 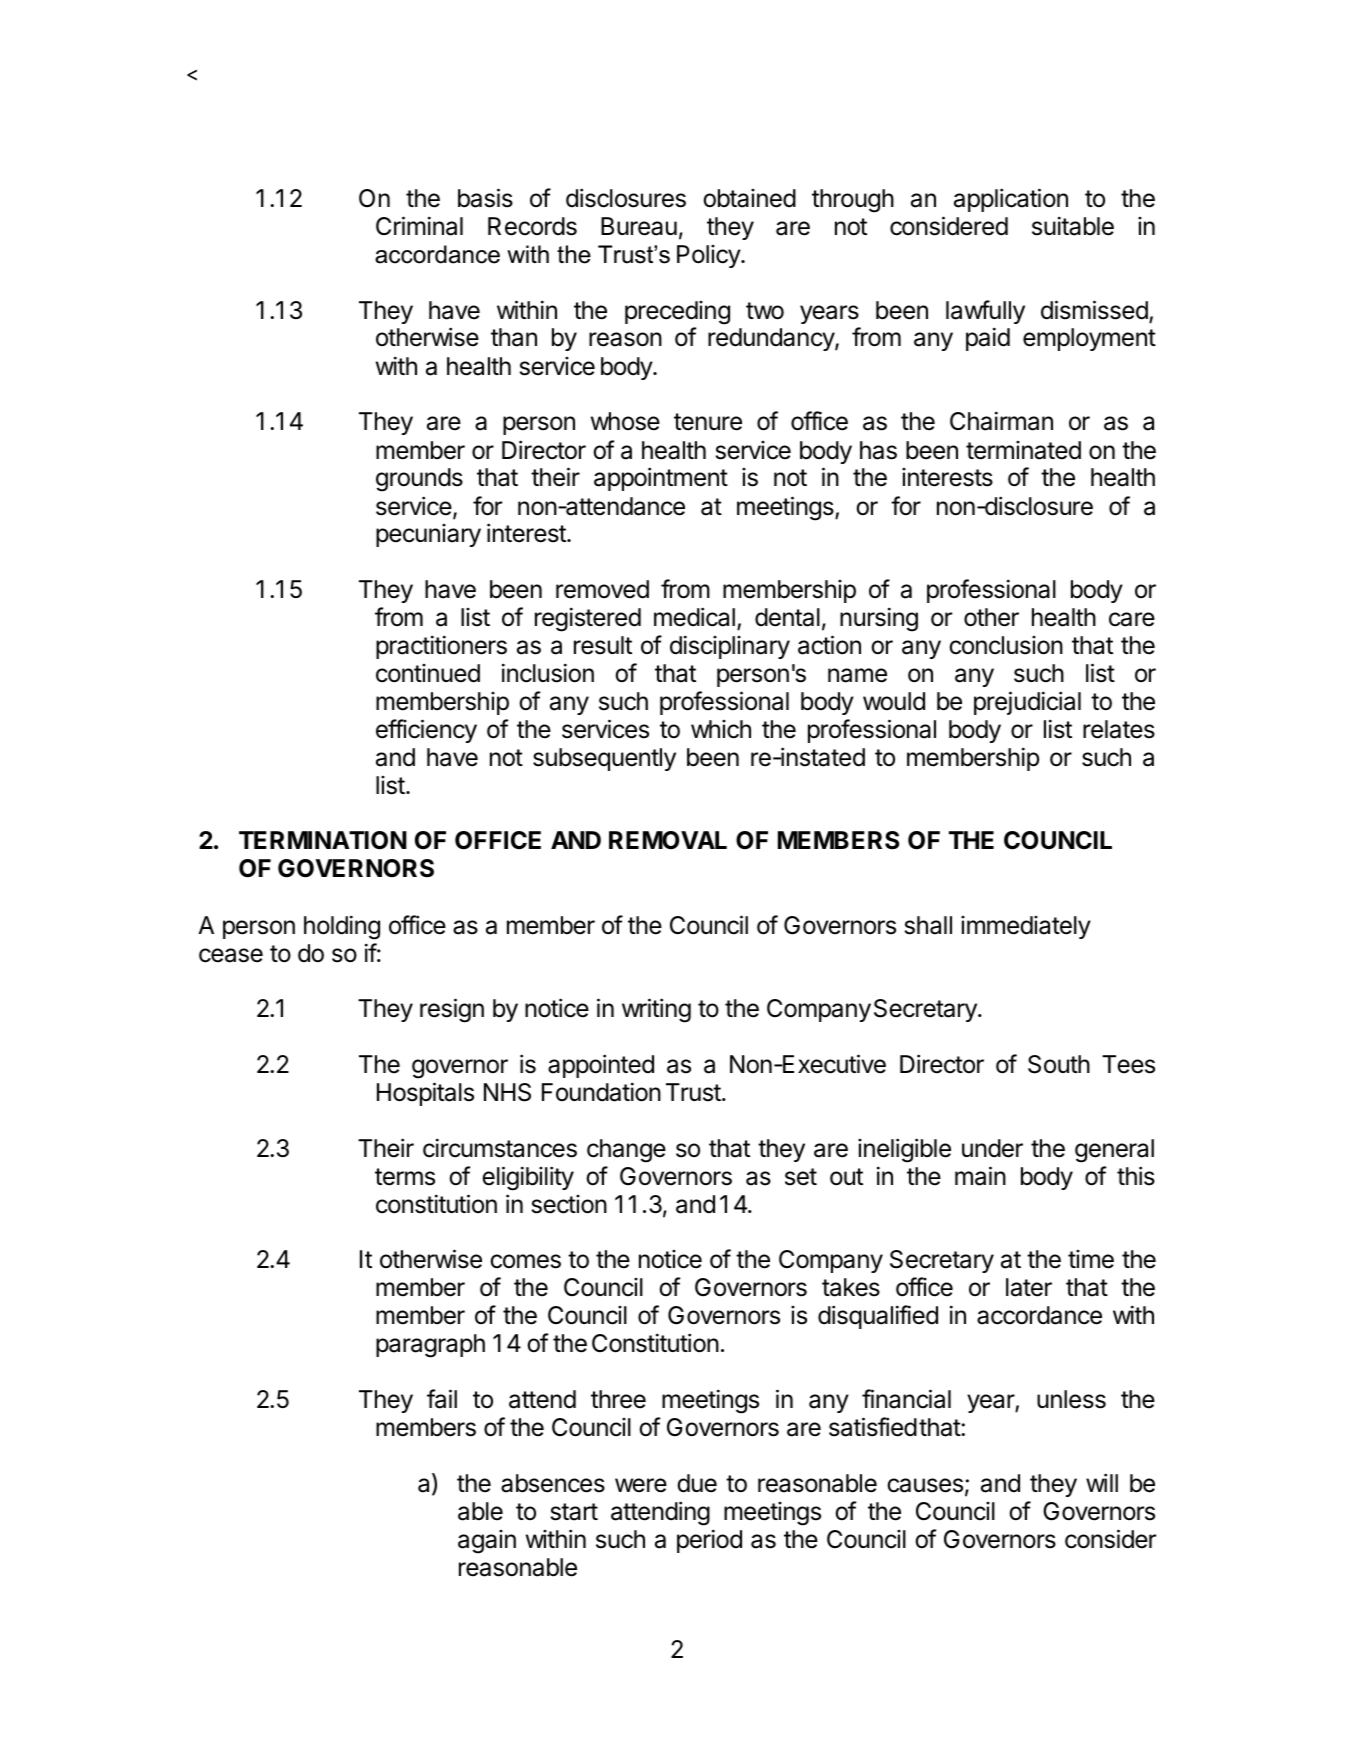 What do you see at coordinates (405, 1177) in the image?
I see `terms` at bounding box center [405, 1177].
